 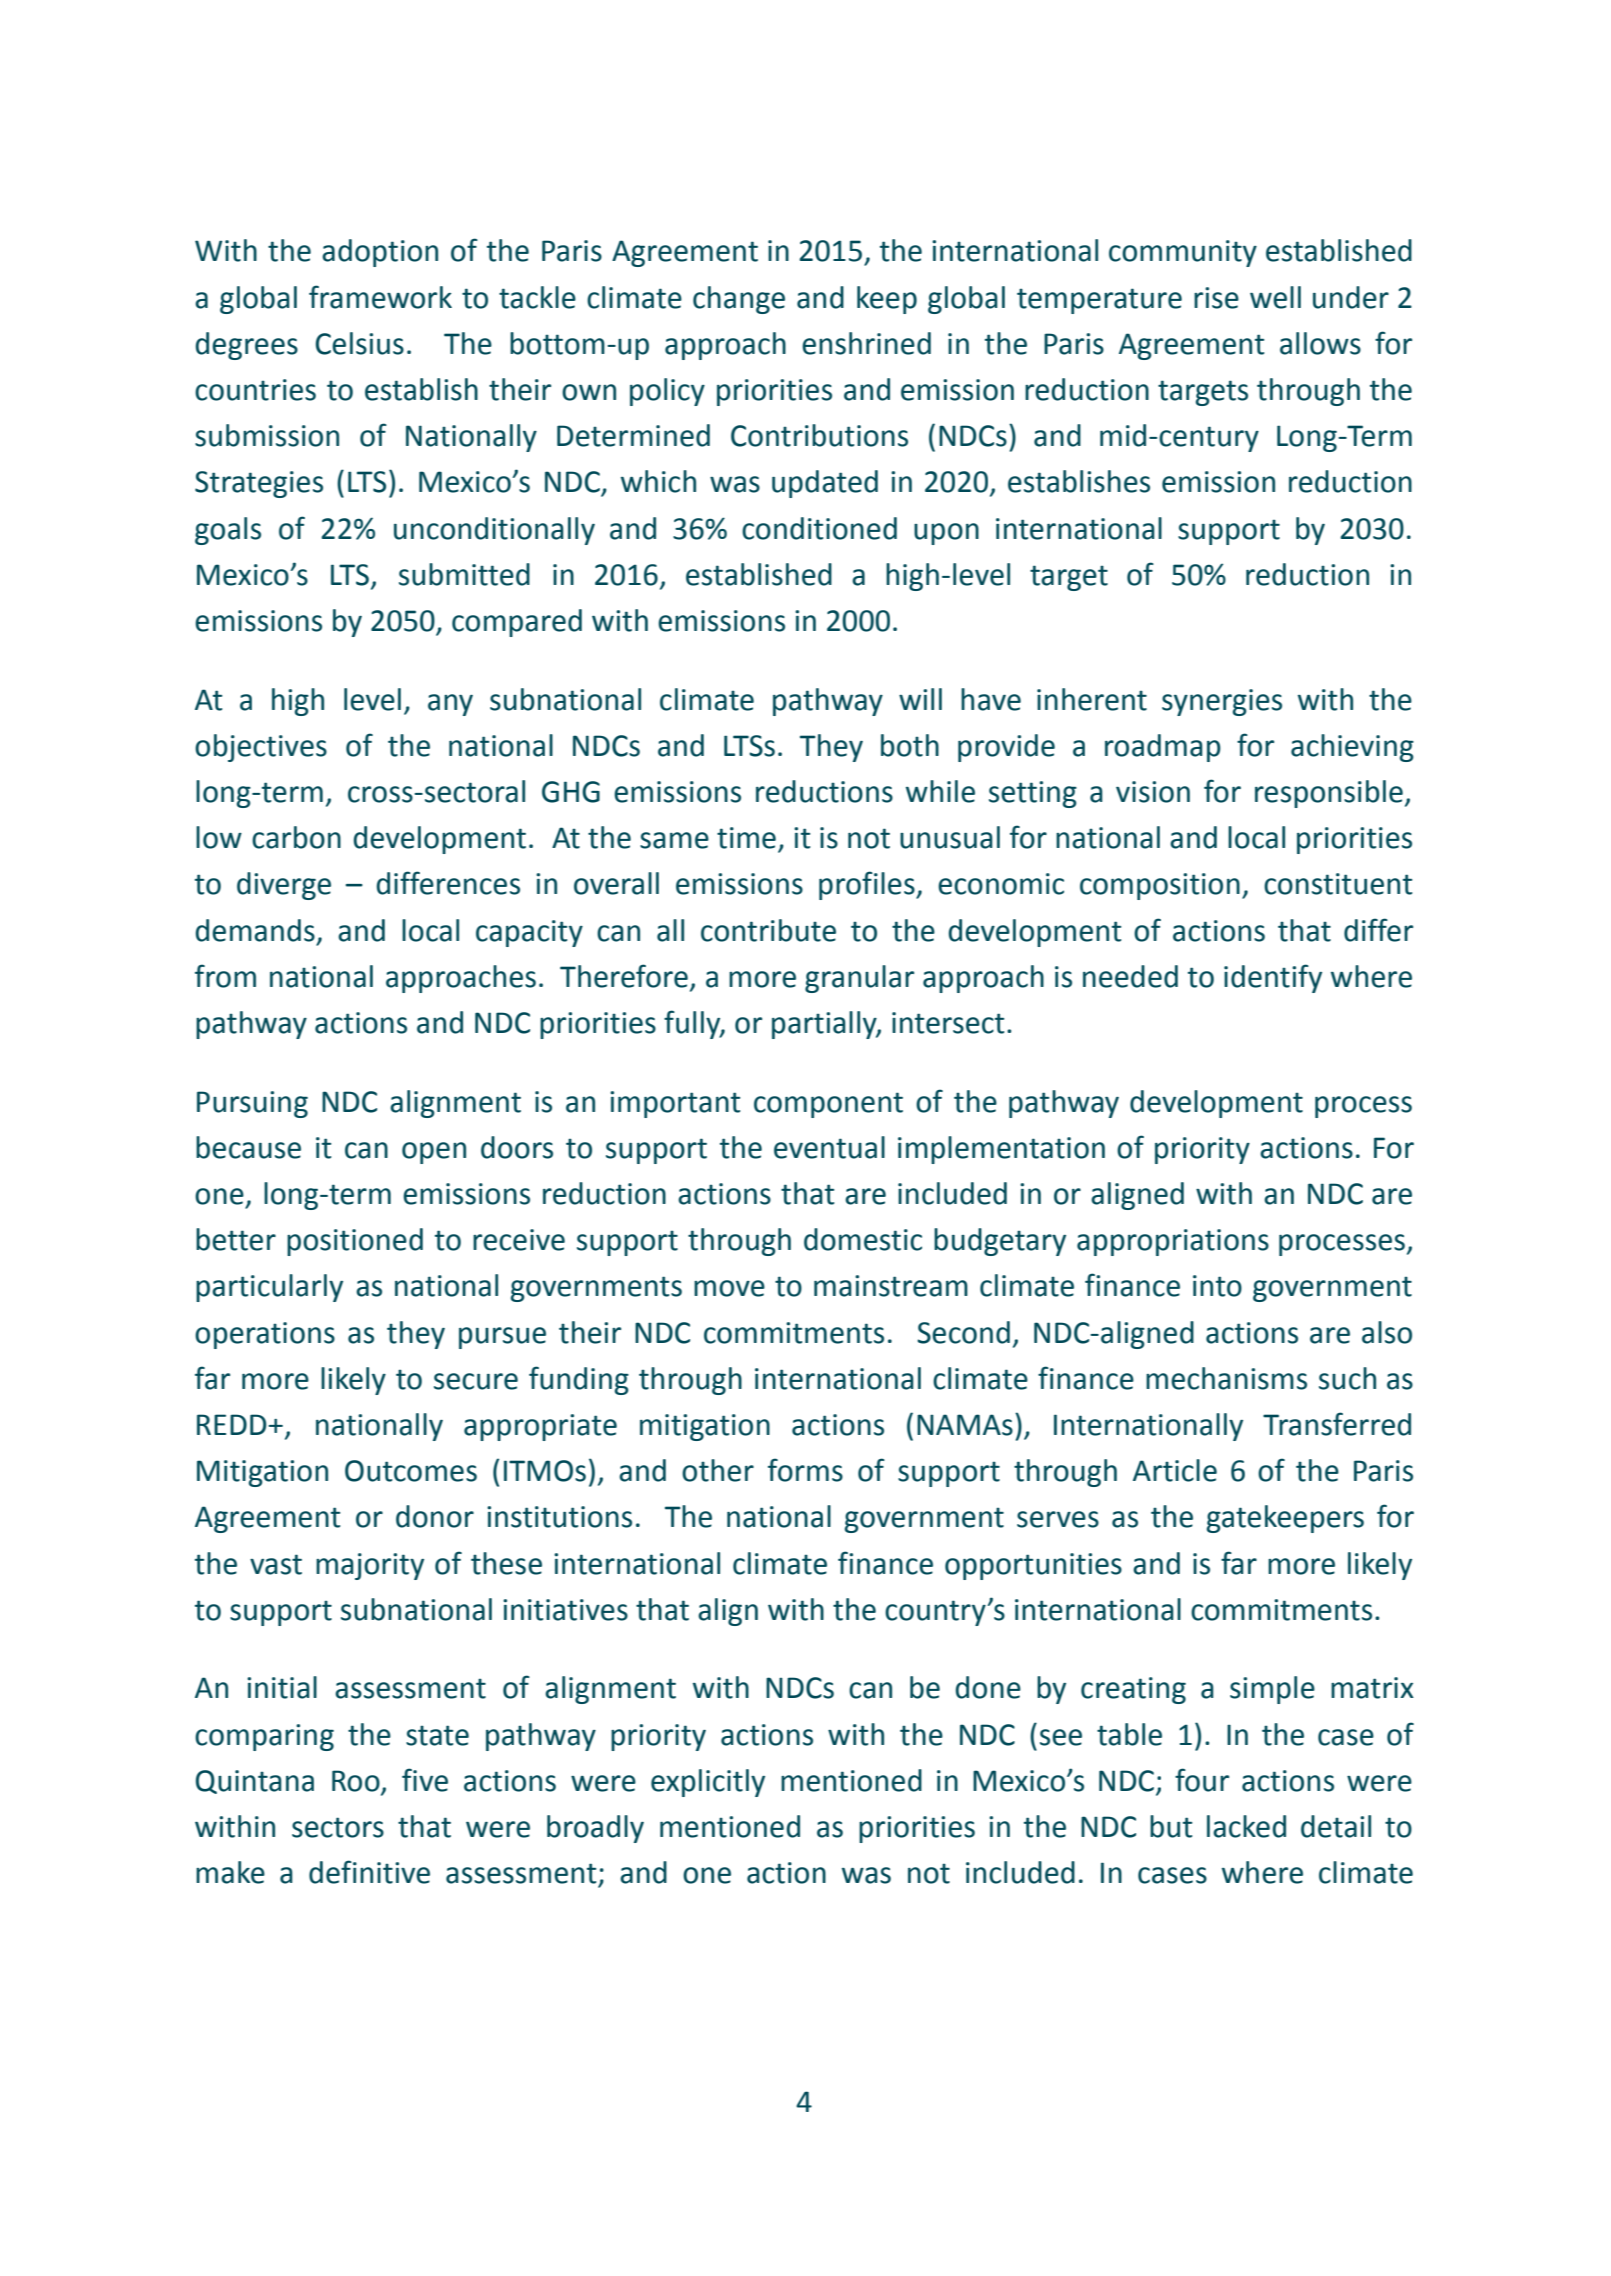 What do you see at coordinates (380, 297) in the page?
I see `framework` at bounding box center [380, 297].
